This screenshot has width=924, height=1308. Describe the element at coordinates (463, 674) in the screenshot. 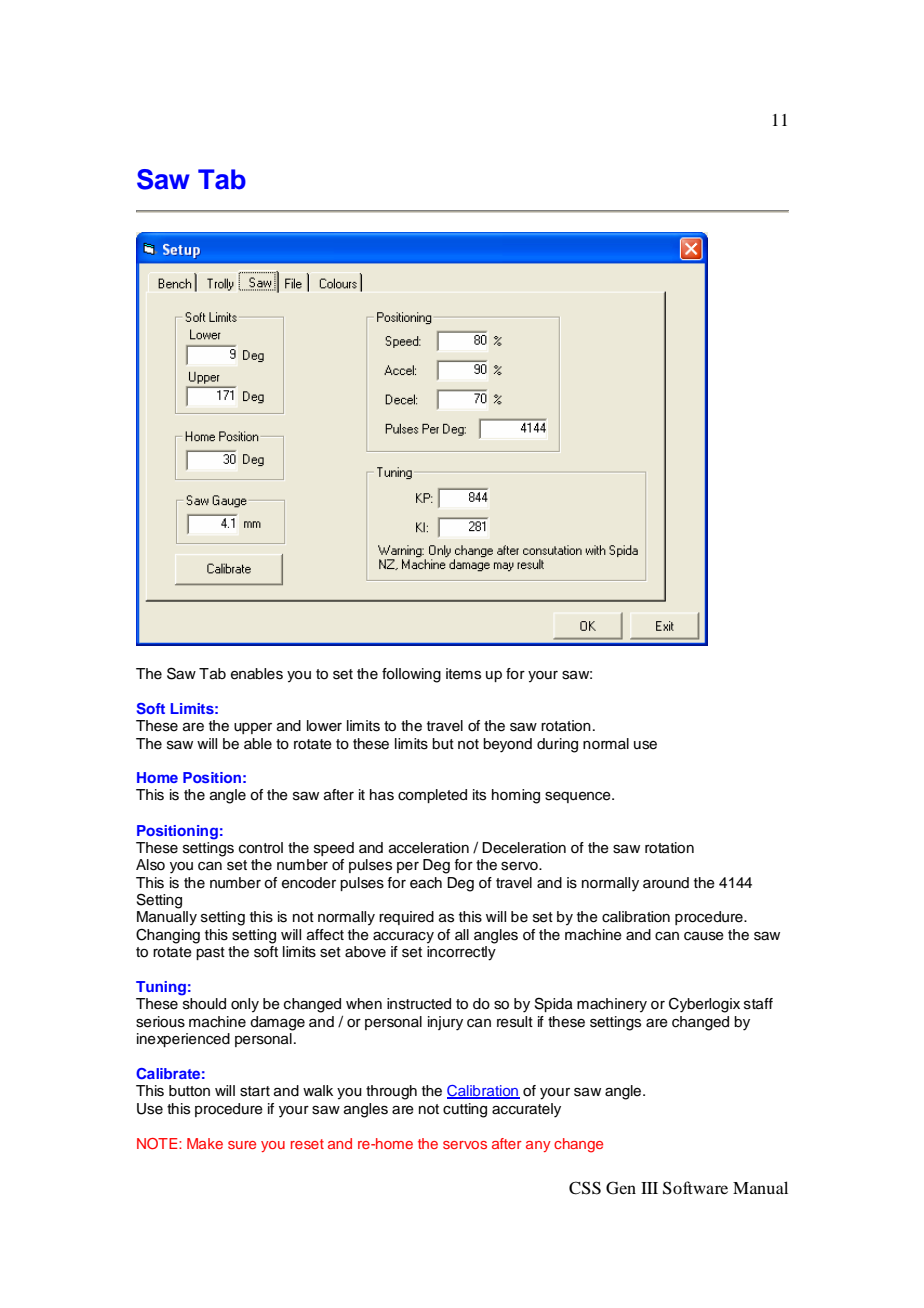

I see `items` at that location.
